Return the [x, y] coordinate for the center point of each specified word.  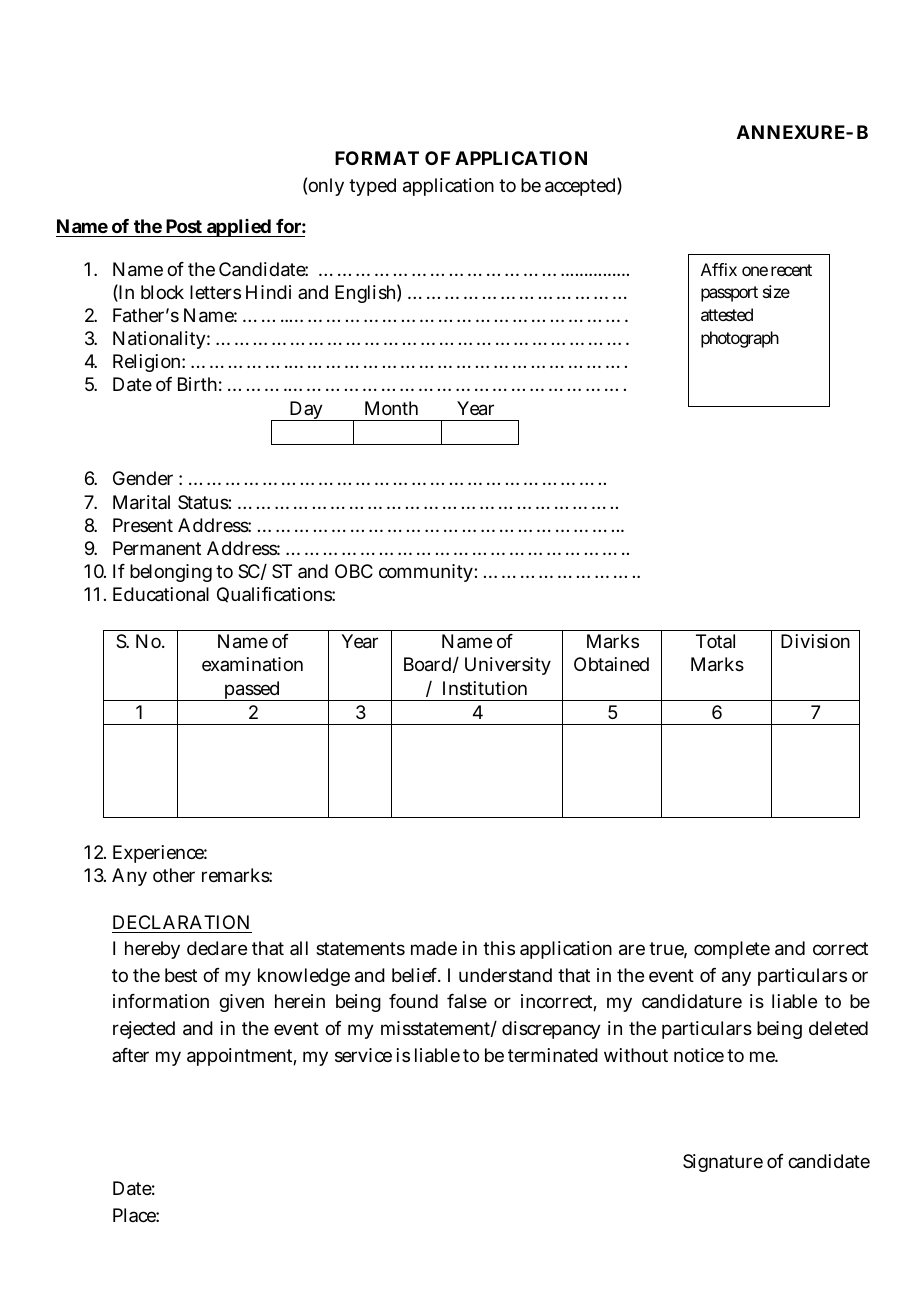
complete [732, 950]
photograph [740, 339]
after [130, 1055]
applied [238, 228]
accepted [580, 187]
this [499, 948]
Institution [485, 688]
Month [391, 408]
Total [715, 641]
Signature [723, 1163]
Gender [143, 478]
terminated [553, 1055]
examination [252, 664]
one [755, 271]
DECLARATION [181, 922]
